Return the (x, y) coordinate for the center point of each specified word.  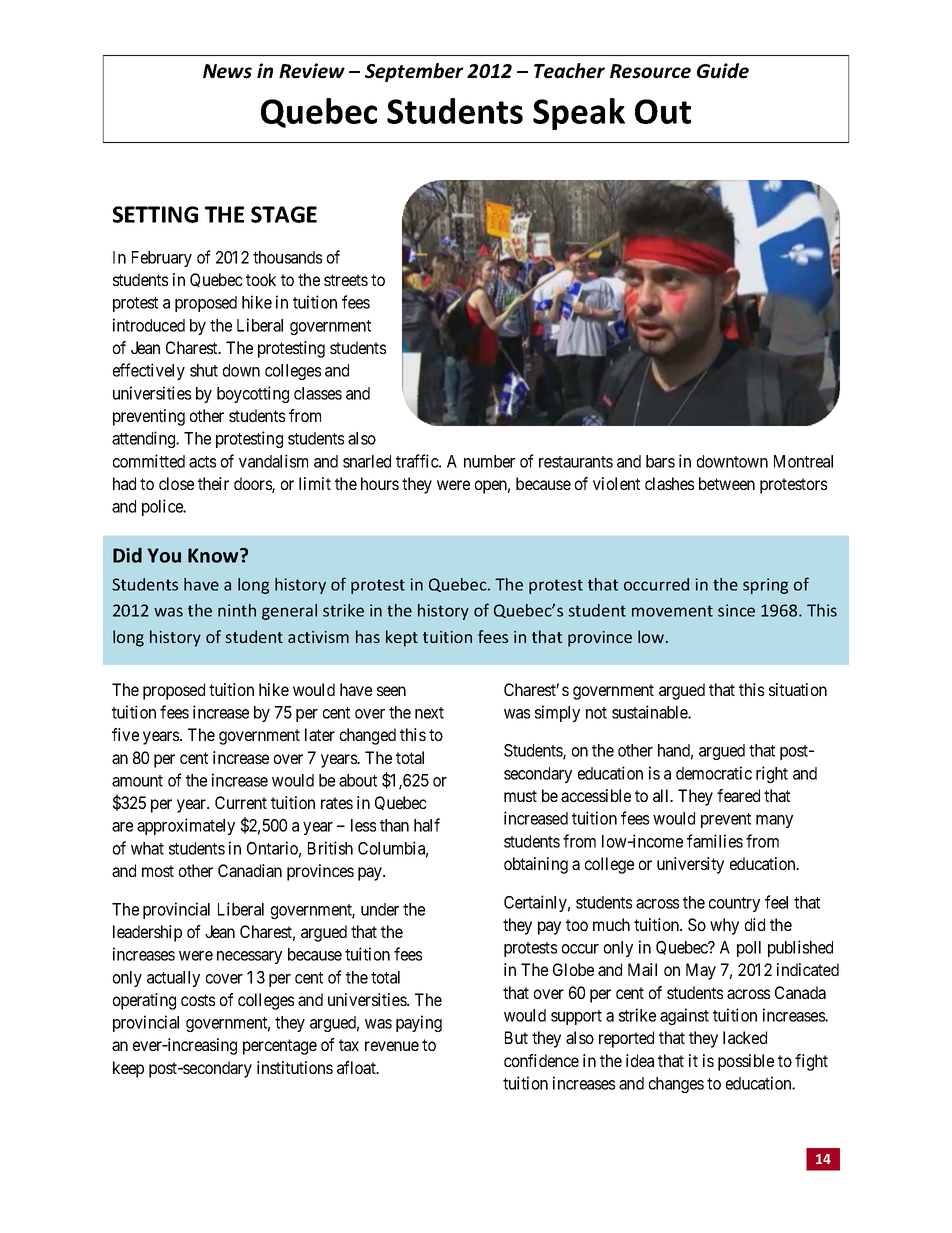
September (414, 72)
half (427, 825)
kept (402, 638)
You (164, 555)
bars (660, 461)
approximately (186, 826)
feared (738, 795)
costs (198, 1000)
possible (746, 1062)
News (227, 71)
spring (765, 586)
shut (204, 370)
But (516, 1037)
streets (346, 280)
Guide (723, 71)
